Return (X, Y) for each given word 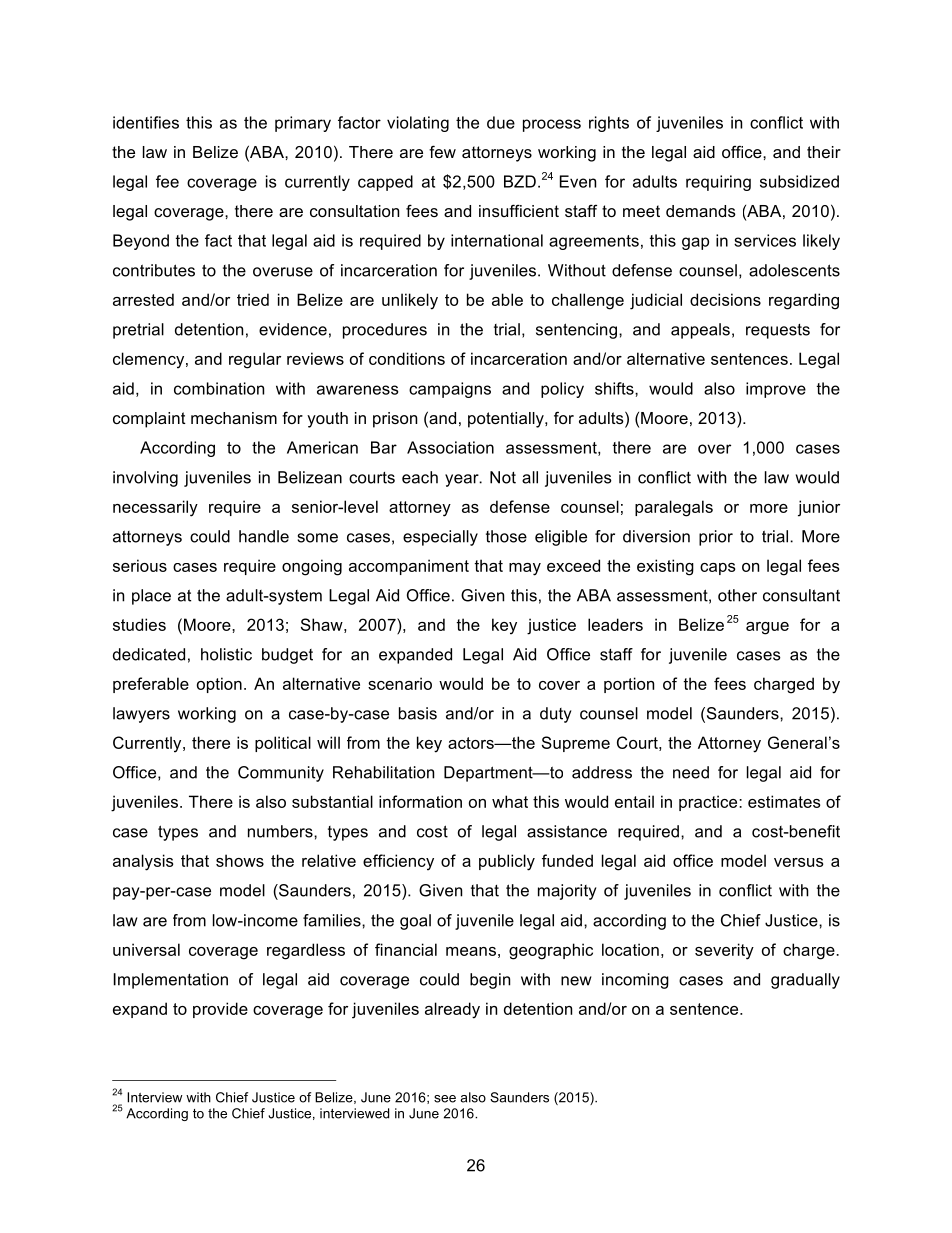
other (737, 595)
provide (220, 1010)
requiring (718, 183)
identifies (146, 122)
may (525, 569)
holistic (226, 654)
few (442, 151)
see (445, 1099)
